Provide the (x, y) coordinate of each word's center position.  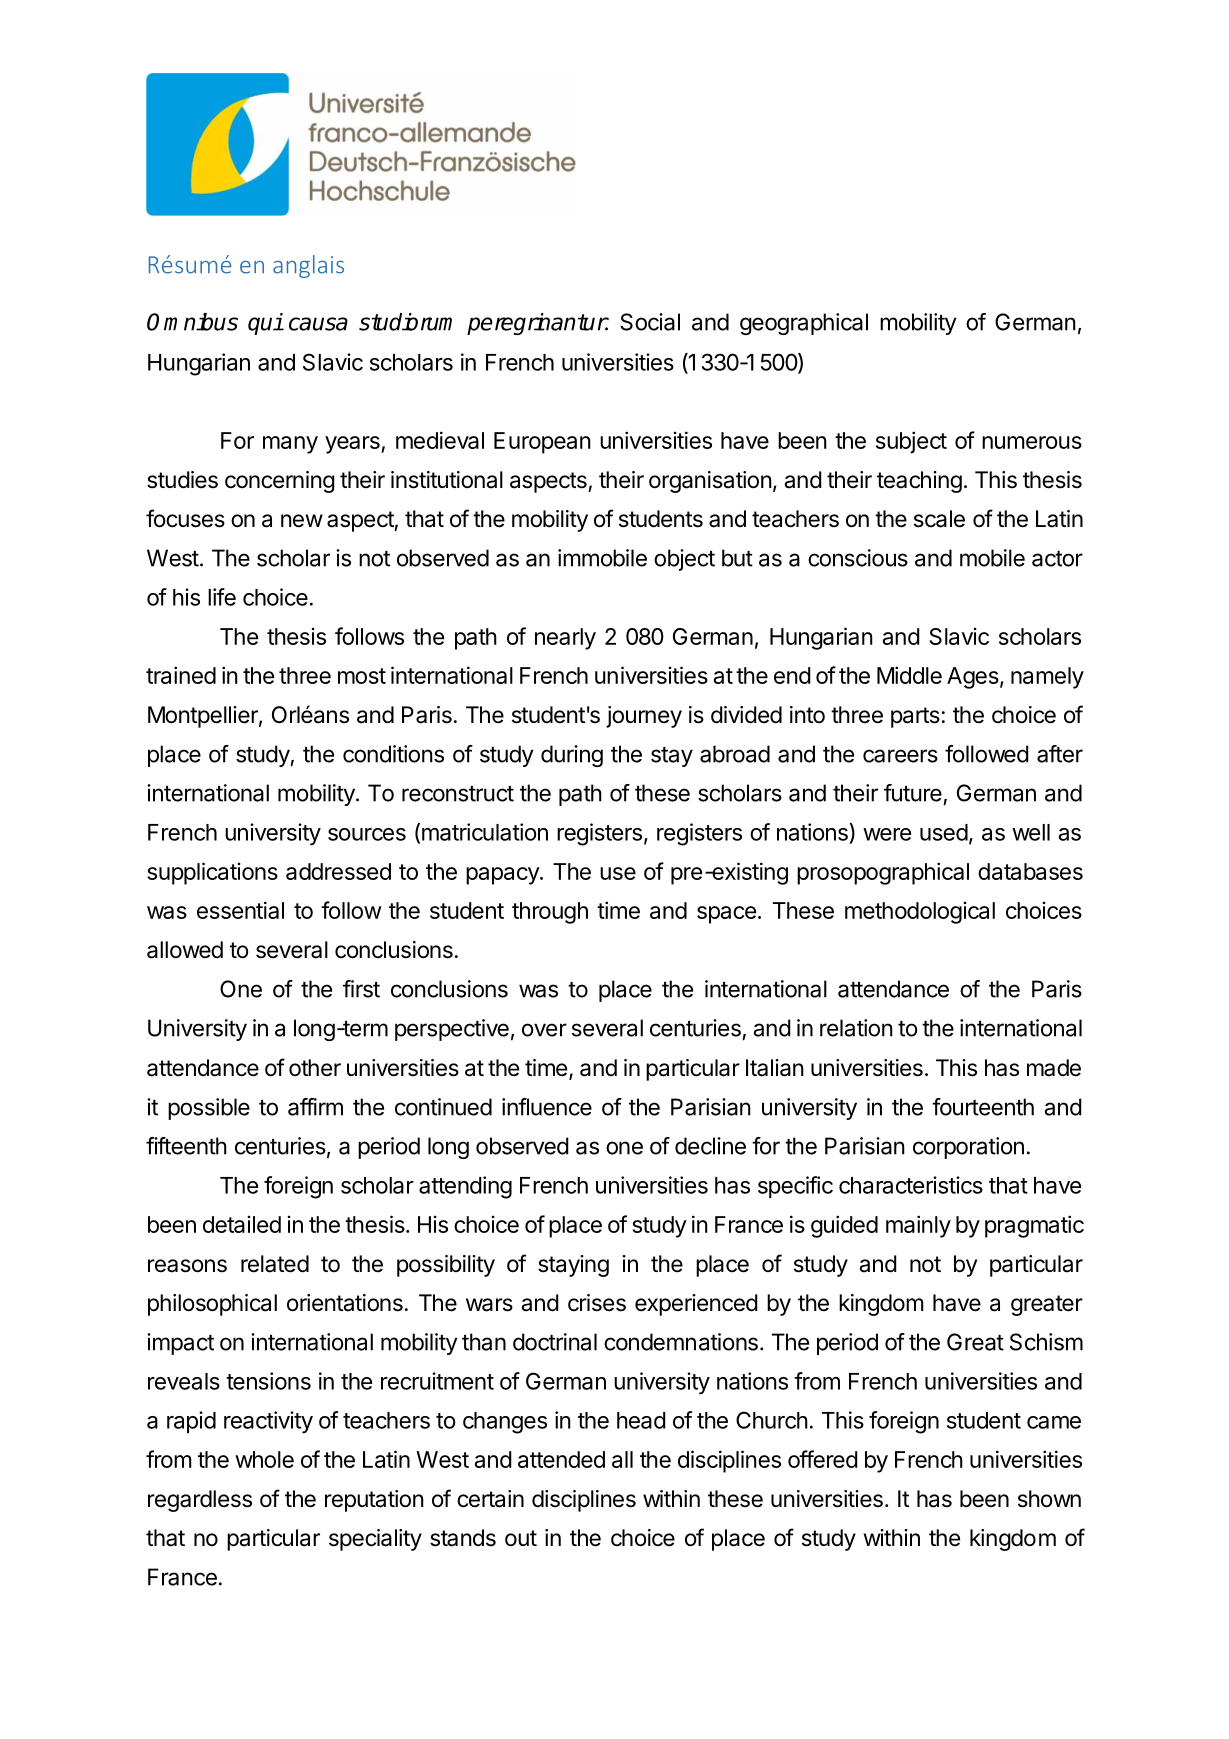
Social (650, 322)
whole (264, 1459)
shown (1049, 1499)
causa (318, 324)
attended (561, 1459)
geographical (804, 324)
